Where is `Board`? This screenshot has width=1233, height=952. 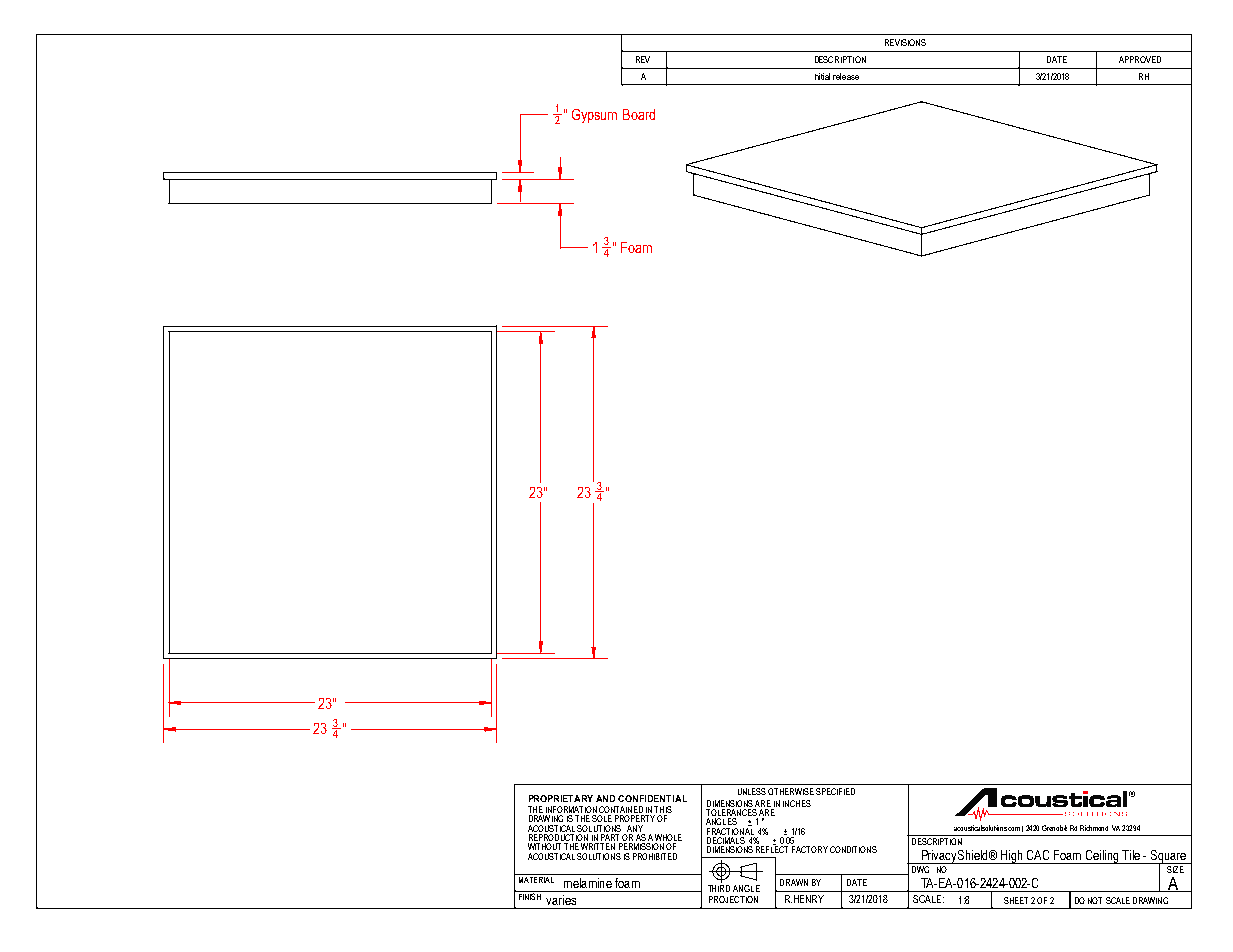 Board is located at coordinates (639, 114).
